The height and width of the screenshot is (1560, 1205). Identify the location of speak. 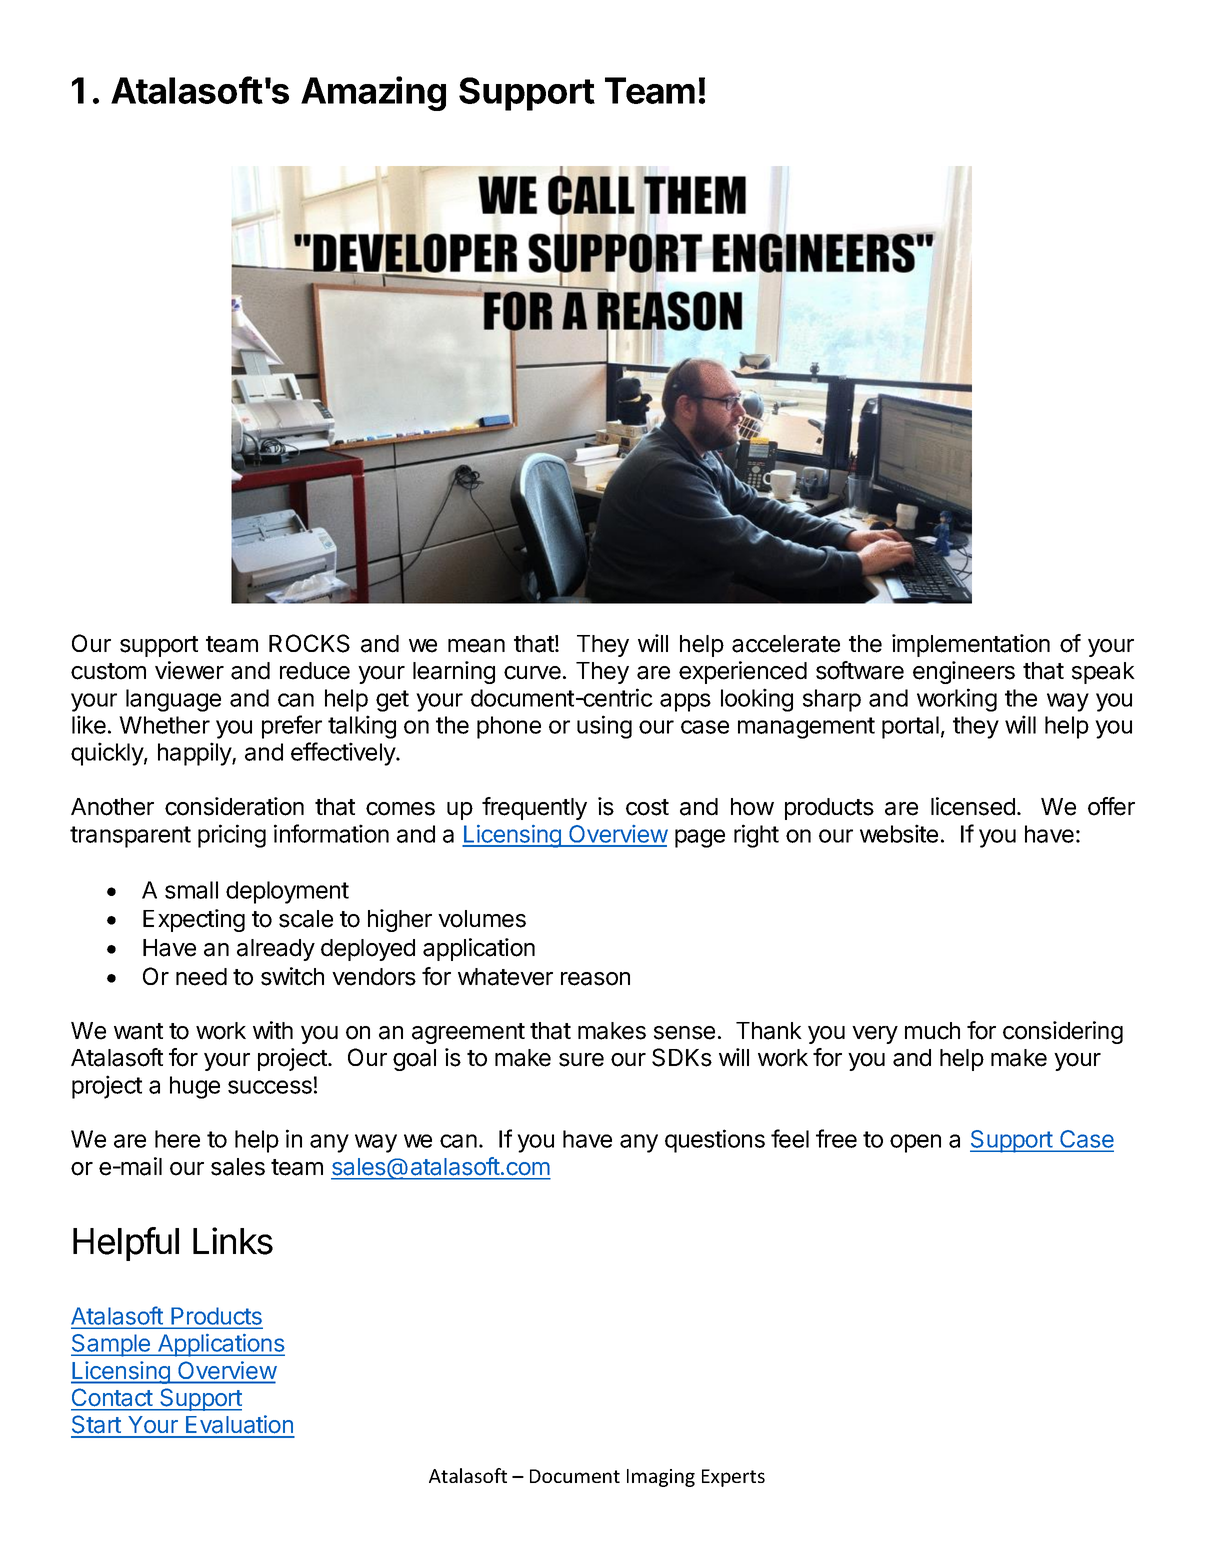
(1103, 673).
